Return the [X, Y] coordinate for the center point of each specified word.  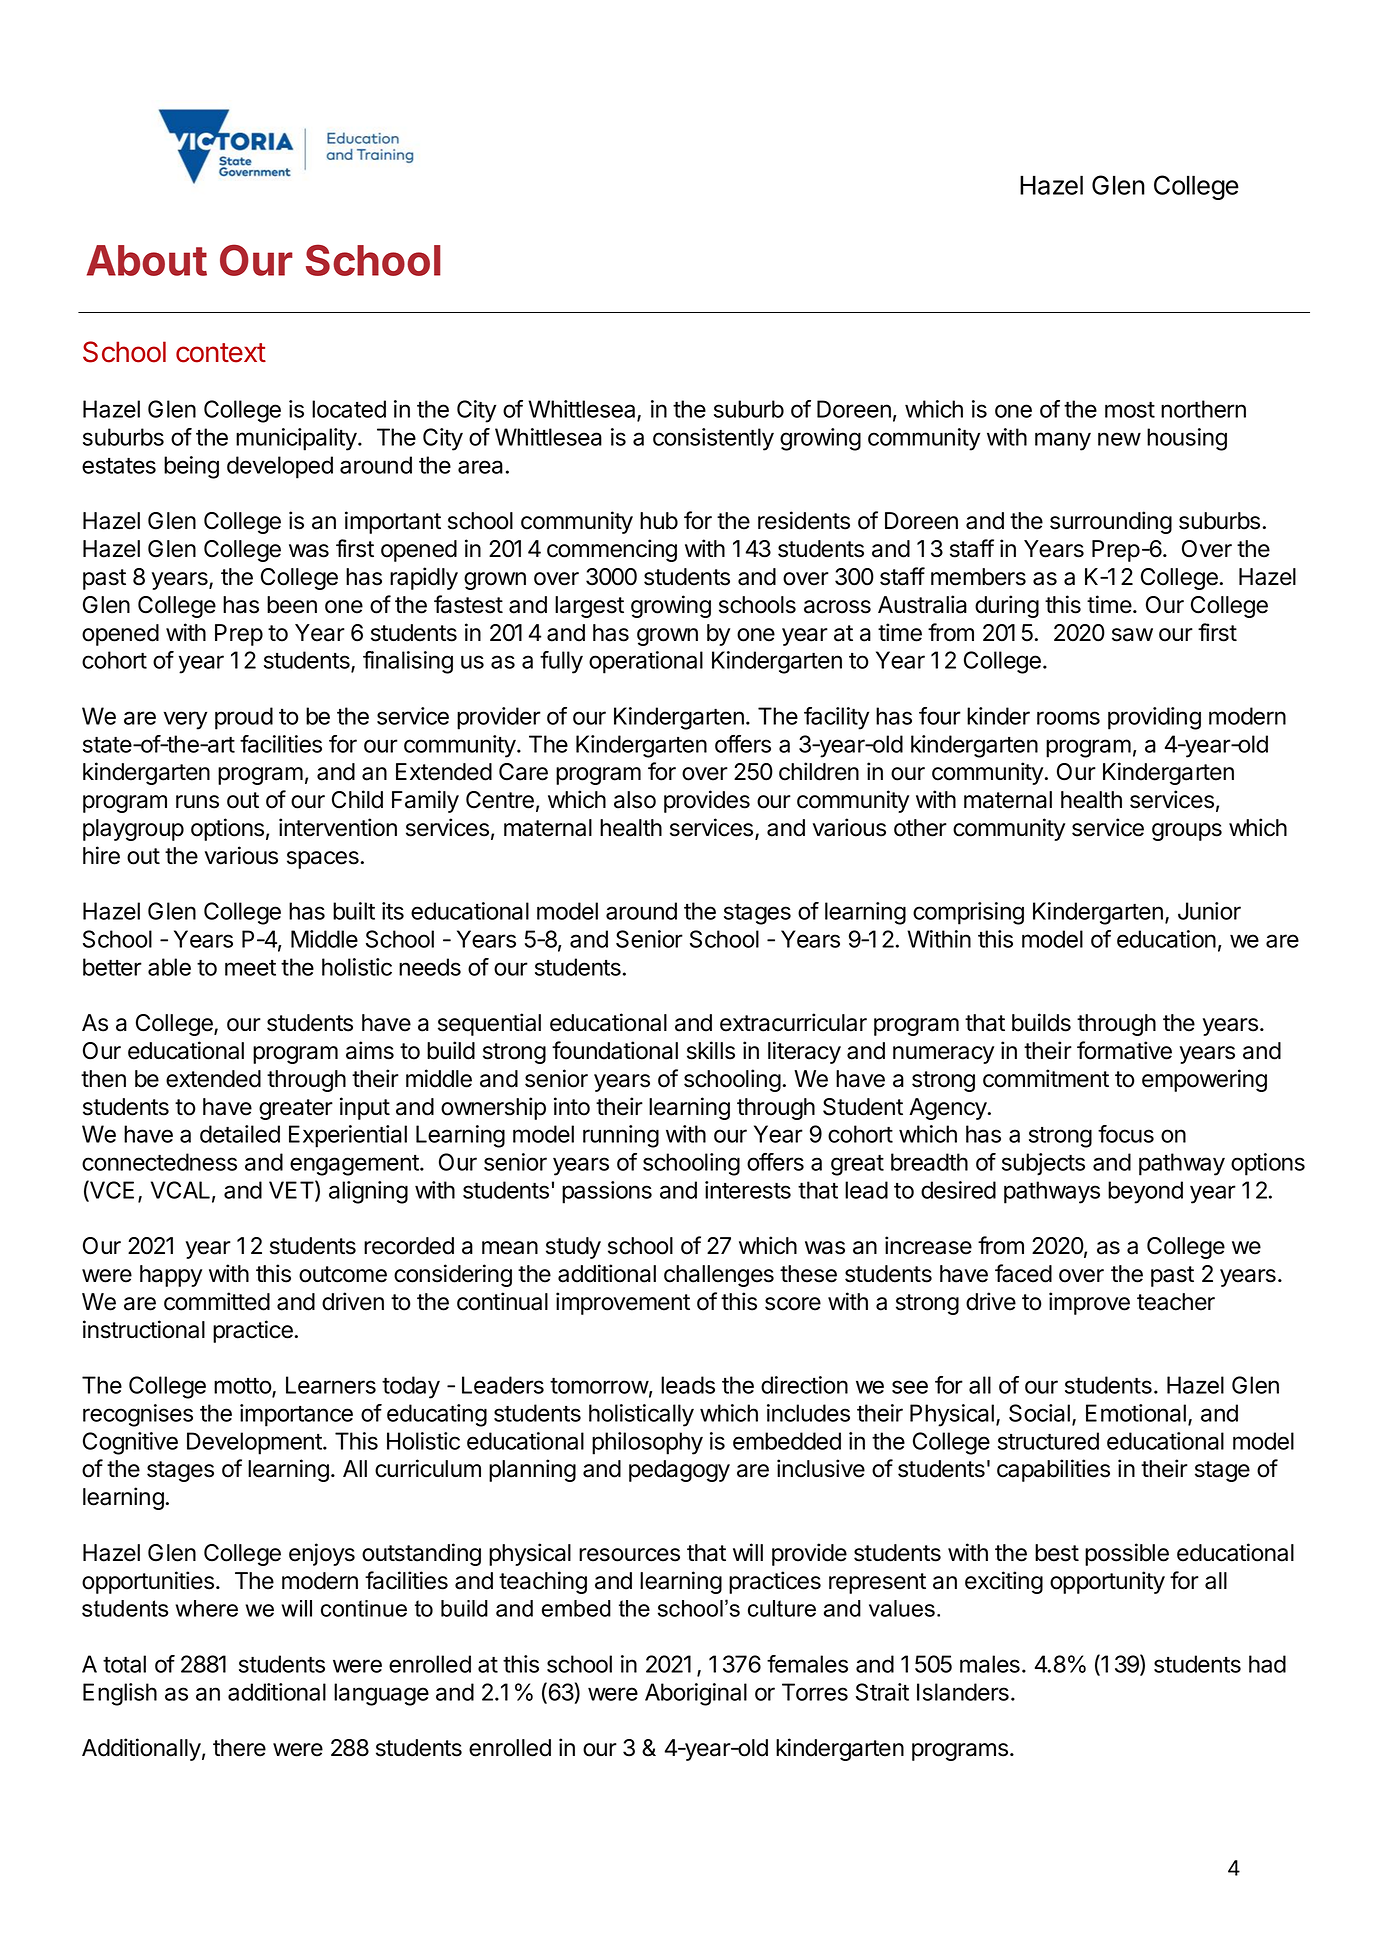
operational [646, 662]
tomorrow [599, 1385]
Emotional [1136, 1413]
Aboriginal [696, 1694]
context [221, 353]
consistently [713, 439]
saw [1132, 635]
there [239, 1748]
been [292, 605]
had [1267, 1664]
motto [243, 1387]
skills [711, 1050]
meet [250, 968]
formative [1124, 1050]
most [1130, 409]
